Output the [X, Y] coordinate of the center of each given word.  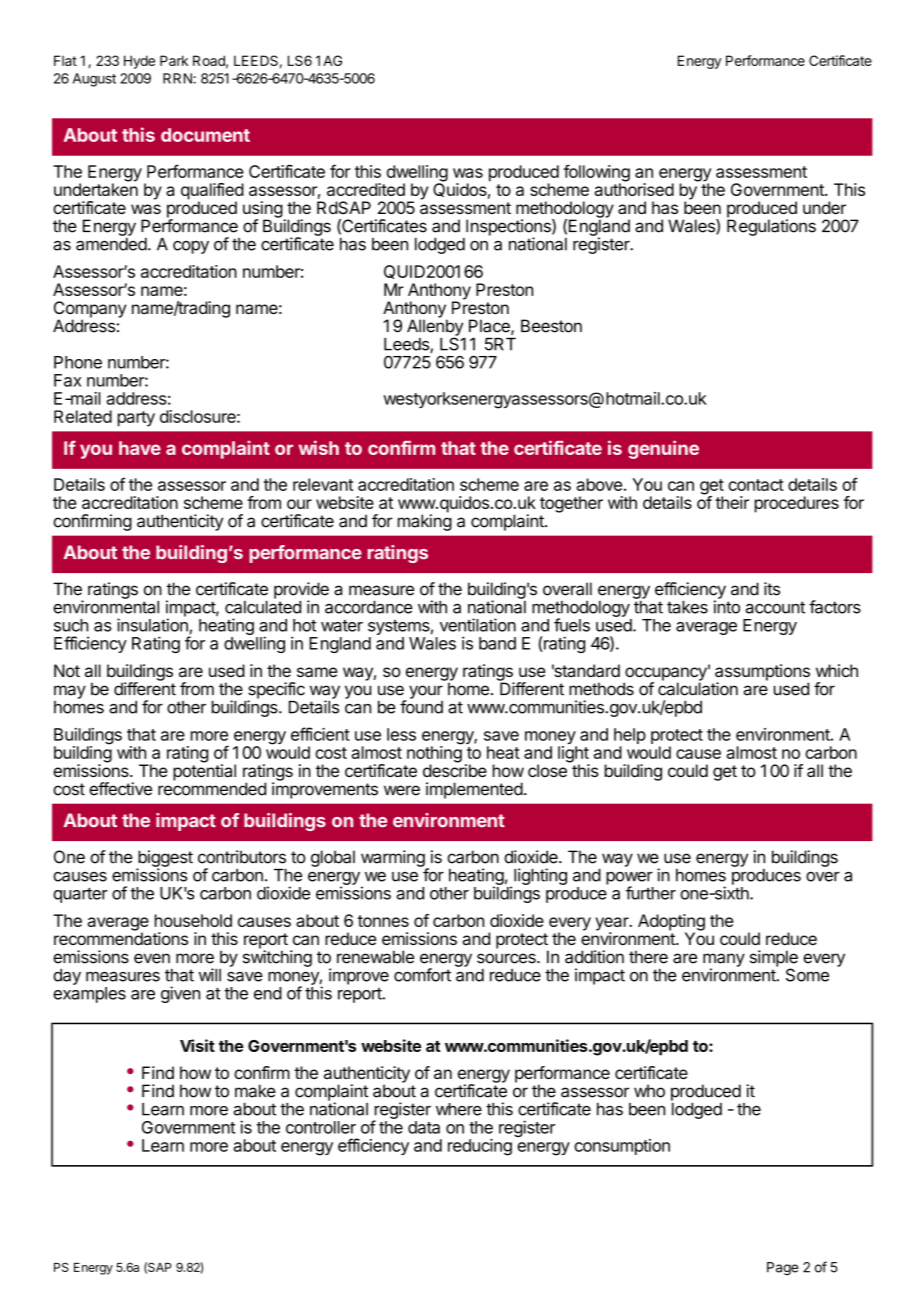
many [724, 961]
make [255, 1091]
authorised [634, 188]
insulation [152, 625]
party [136, 419]
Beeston [551, 326]
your [426, 692]
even [152, 958]
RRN [178, 78]
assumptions [762, 673]
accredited [366, 189]
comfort [422, 975]
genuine [663, 449]
